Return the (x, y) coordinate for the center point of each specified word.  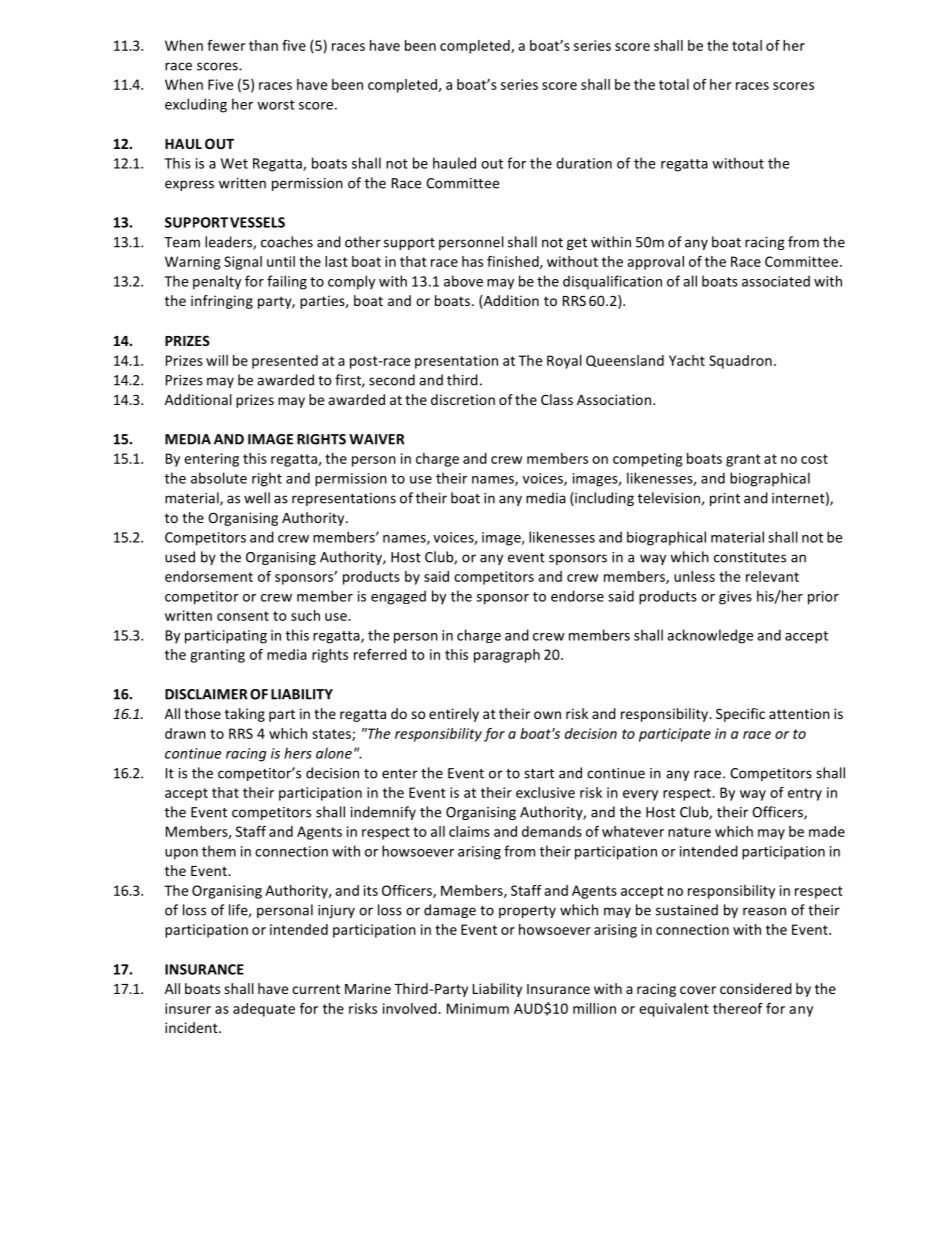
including (603, 499)
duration (584, 163)
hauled (454, 163)
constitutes (750, 557)
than (263, 45)
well (257, 498)
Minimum (478, 1008)
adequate (264, 1010)
